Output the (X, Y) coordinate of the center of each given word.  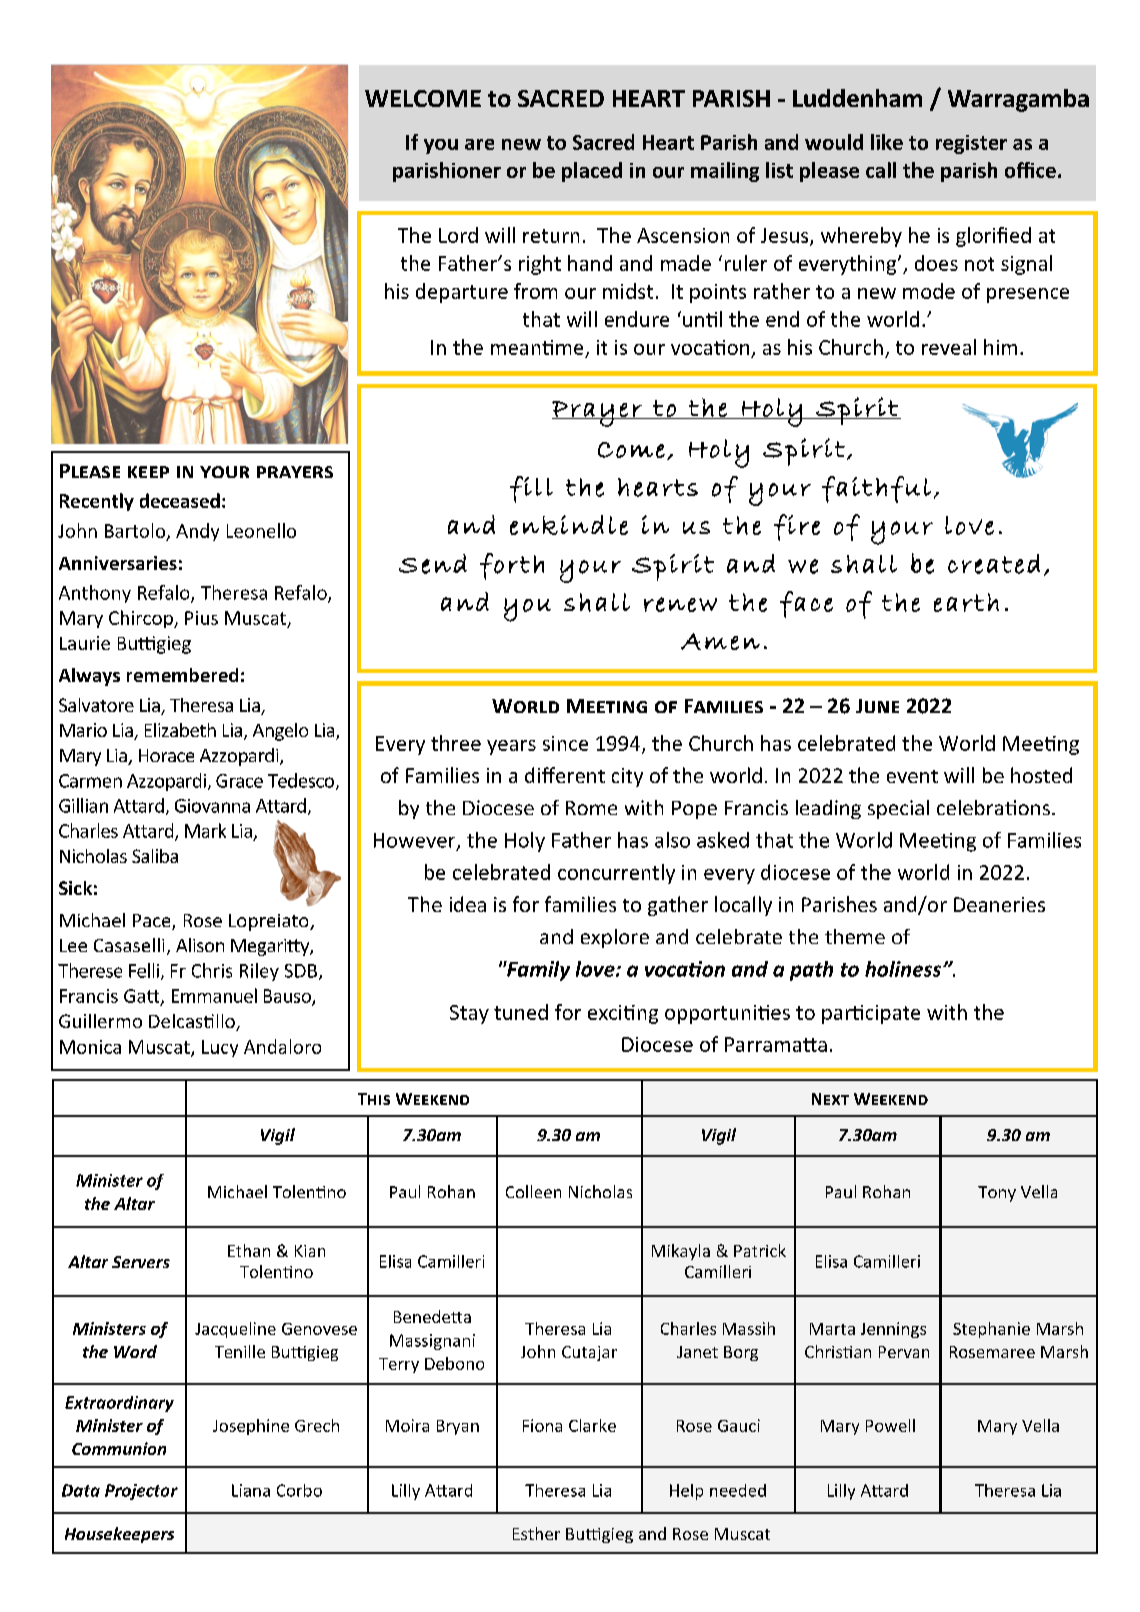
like (887, 142)
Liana (251, 1490)
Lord (458, 235)
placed (592, 172)
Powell (890, 1425)
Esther (536, 1533)
